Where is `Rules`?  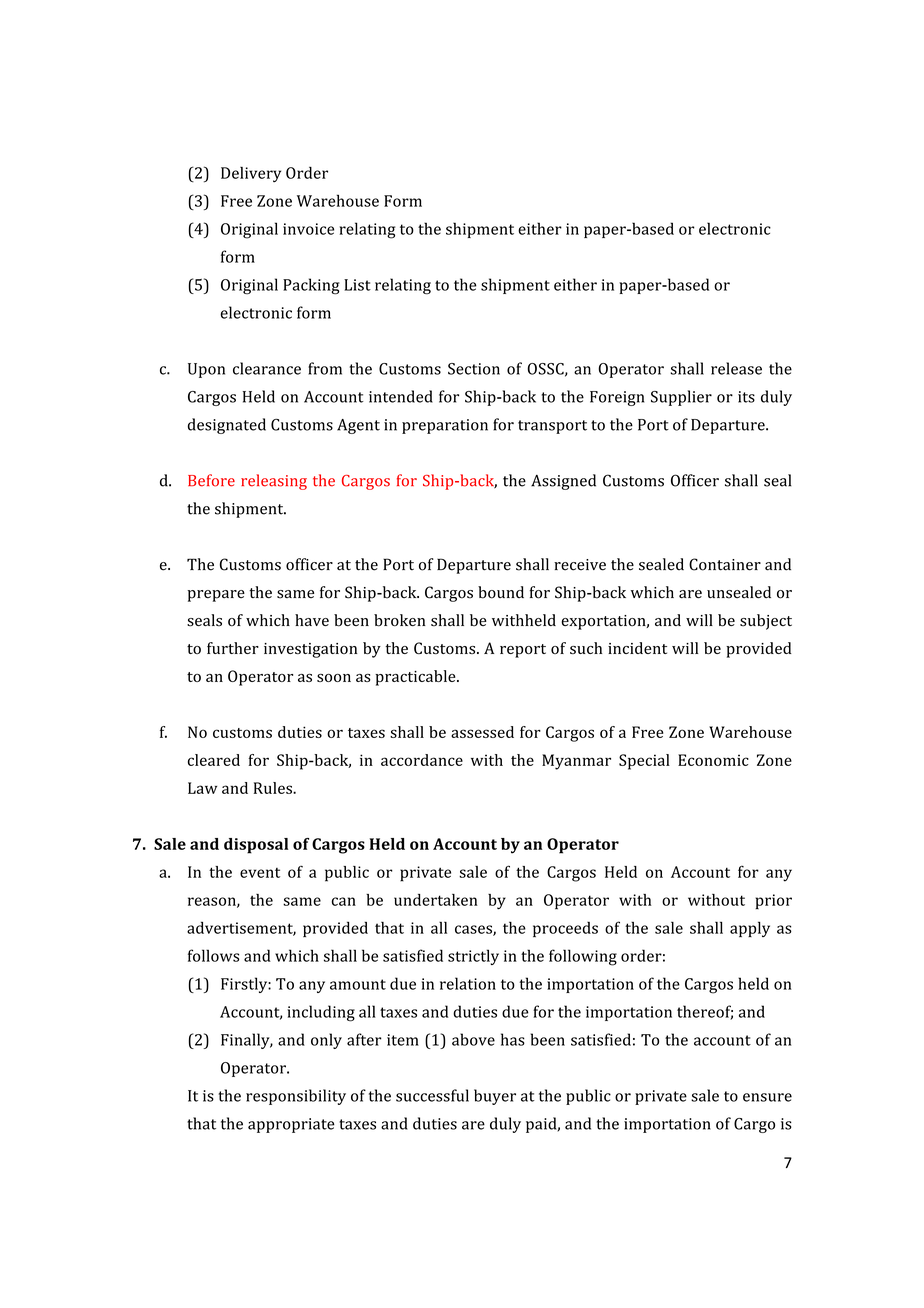
Rules is located at coordinates (274, 788).
